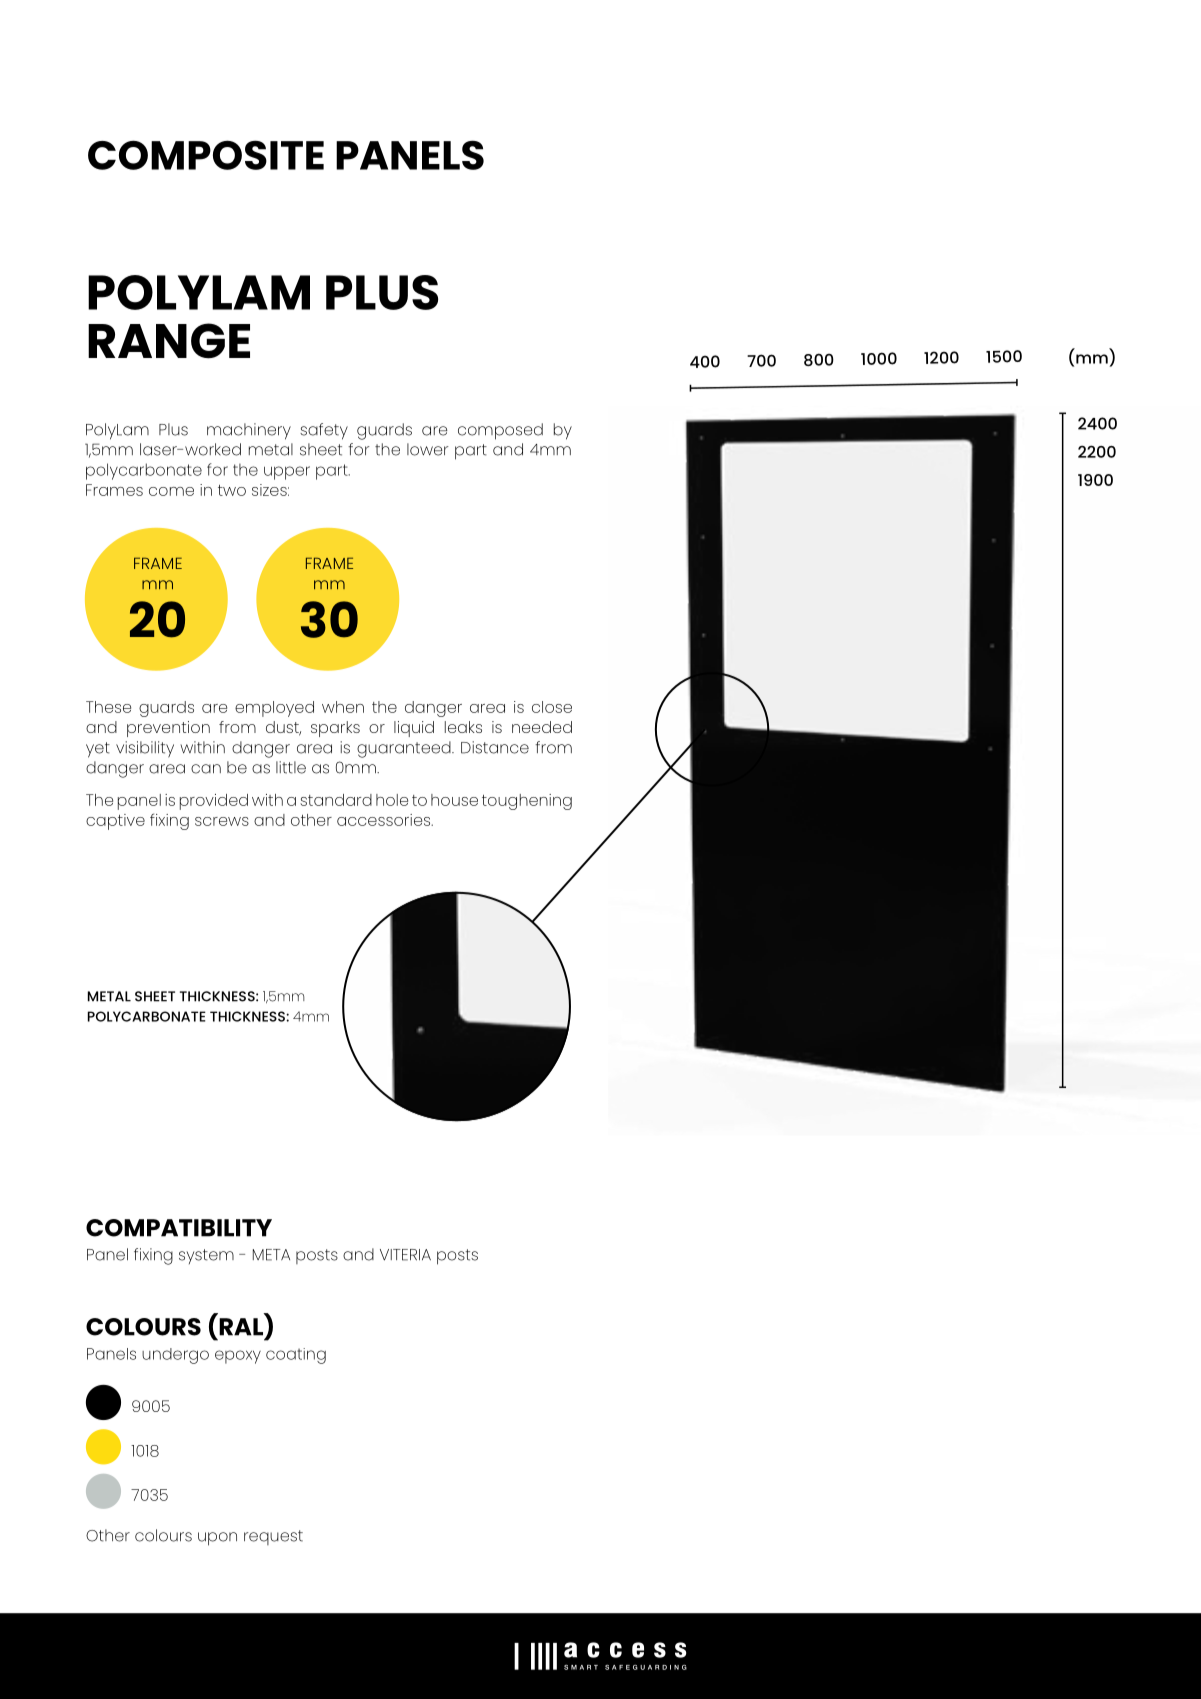  What do you see at coordinates (324, 431) in the screenshot?
I see `safety` at bounding box center [324, 431].
